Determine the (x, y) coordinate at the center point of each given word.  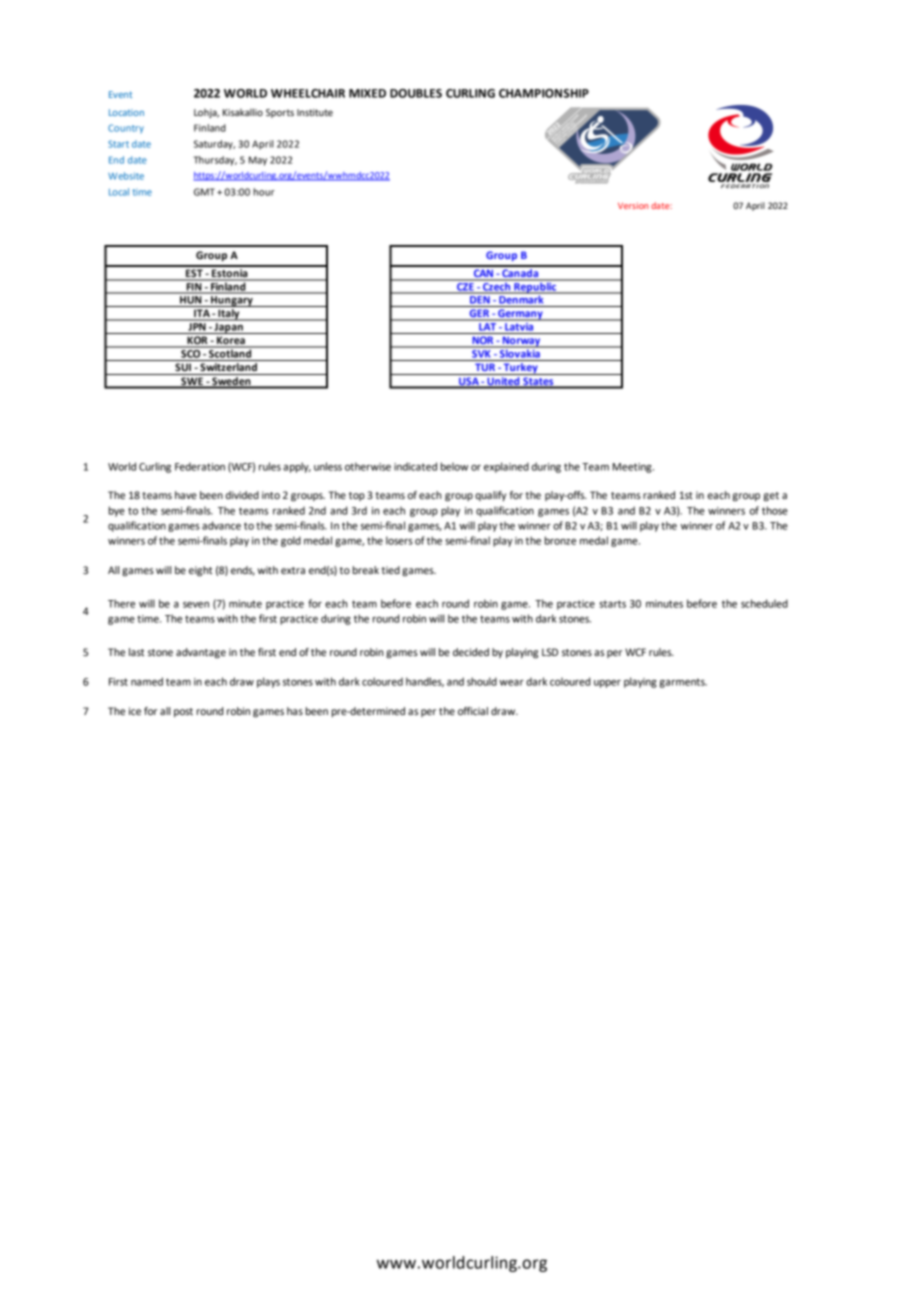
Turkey (520, 367)
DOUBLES (416, 93)
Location (126, 112)
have (186, 495)
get (771, 497)
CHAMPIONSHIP (544, 93)
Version (633, 205)
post (183, 712)
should (482, 681)
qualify (490, 496)
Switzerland (228, 365)
